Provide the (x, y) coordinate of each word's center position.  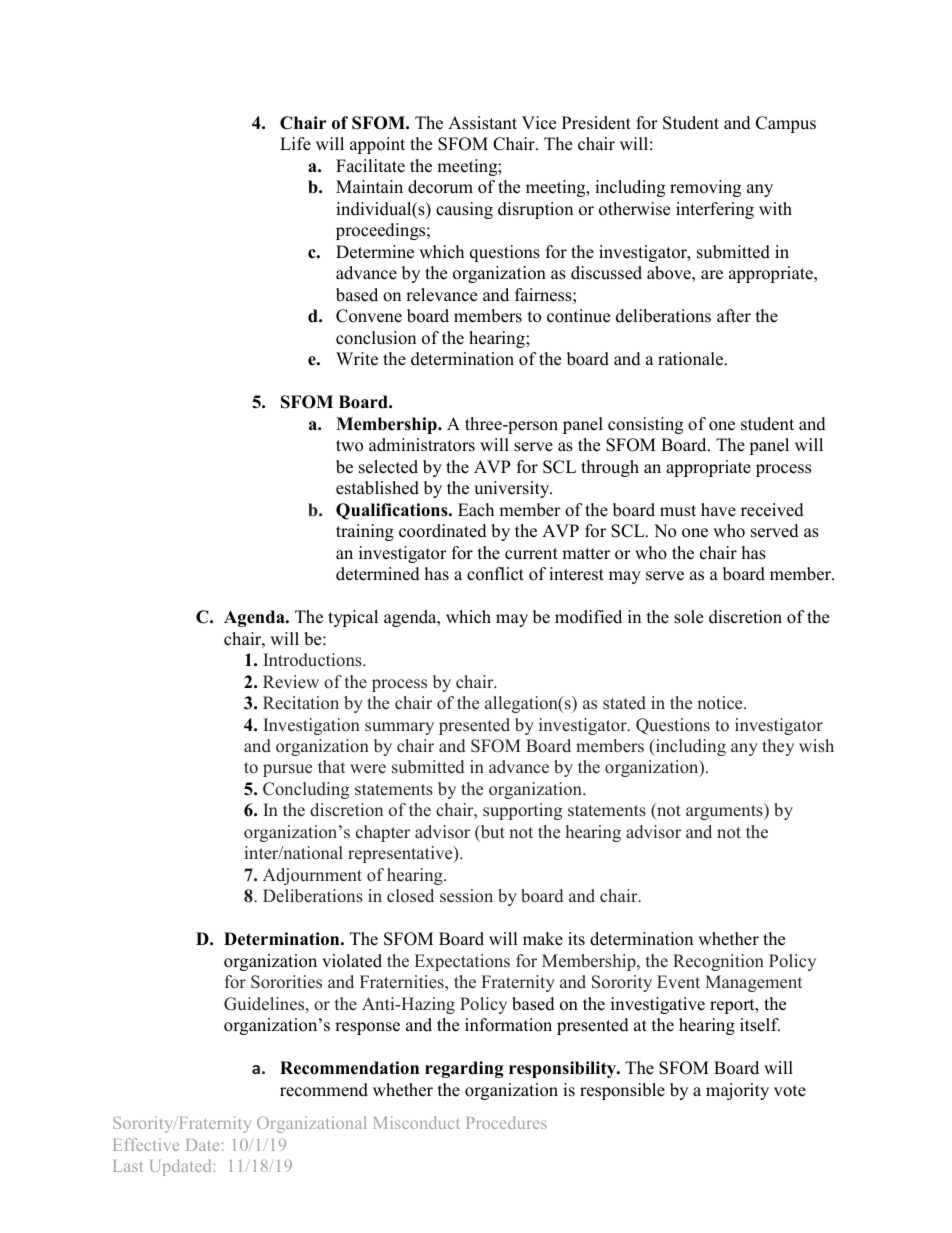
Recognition (718, 962)
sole (688, 617)
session (466, 896)
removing (705, 188)
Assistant (482, 123)
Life (295, 144)
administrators (422, 445)
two (349, 446)
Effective (146, 1144)
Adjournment (312, 876)
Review (291, 682)
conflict (495, 574)
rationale (692, 359)
